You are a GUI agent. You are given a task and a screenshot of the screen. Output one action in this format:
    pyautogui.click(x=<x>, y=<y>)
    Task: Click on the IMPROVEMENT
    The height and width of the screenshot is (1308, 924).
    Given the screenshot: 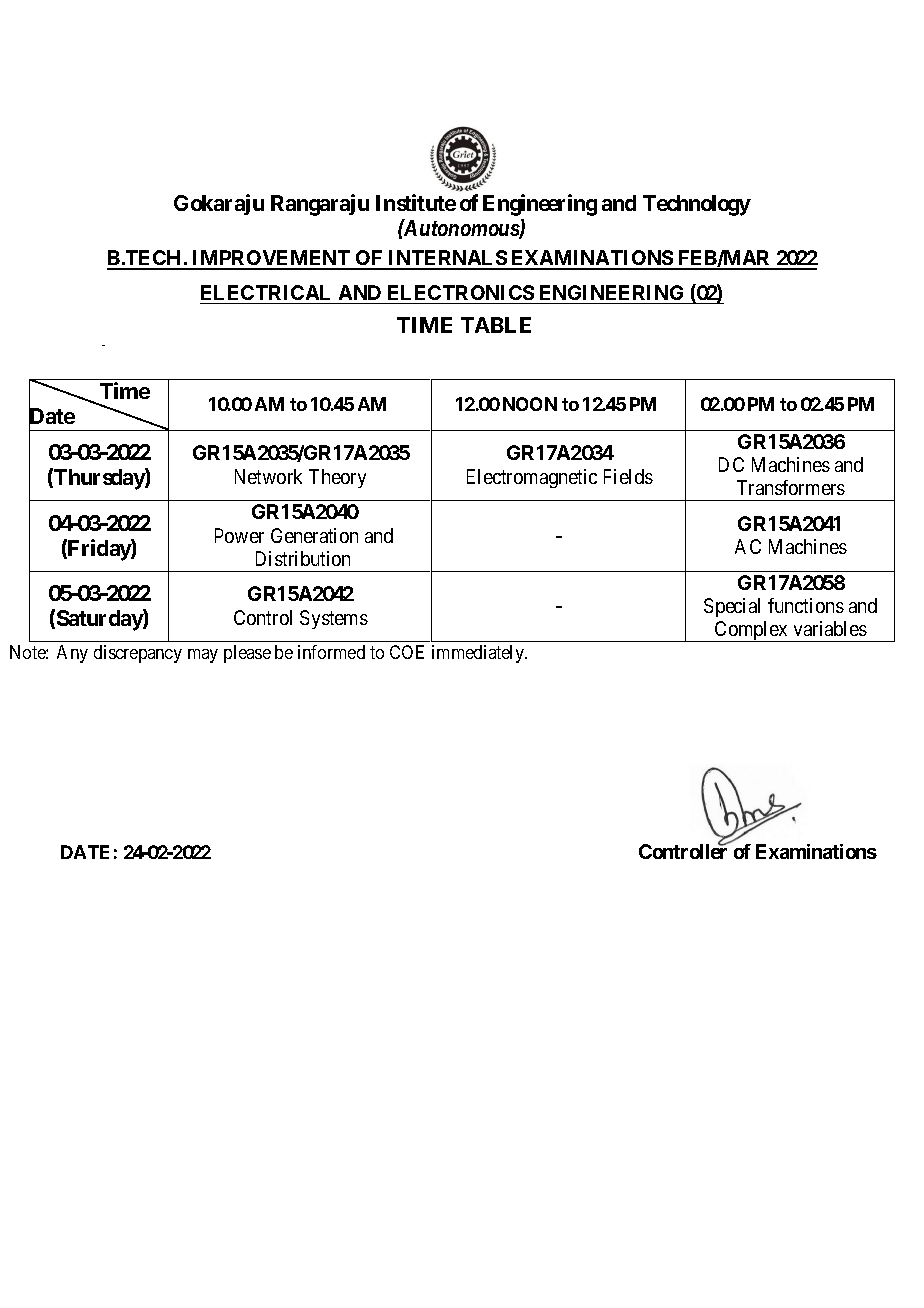 What is the action you would take?
    pyautogui.click(x=272, y=259)
